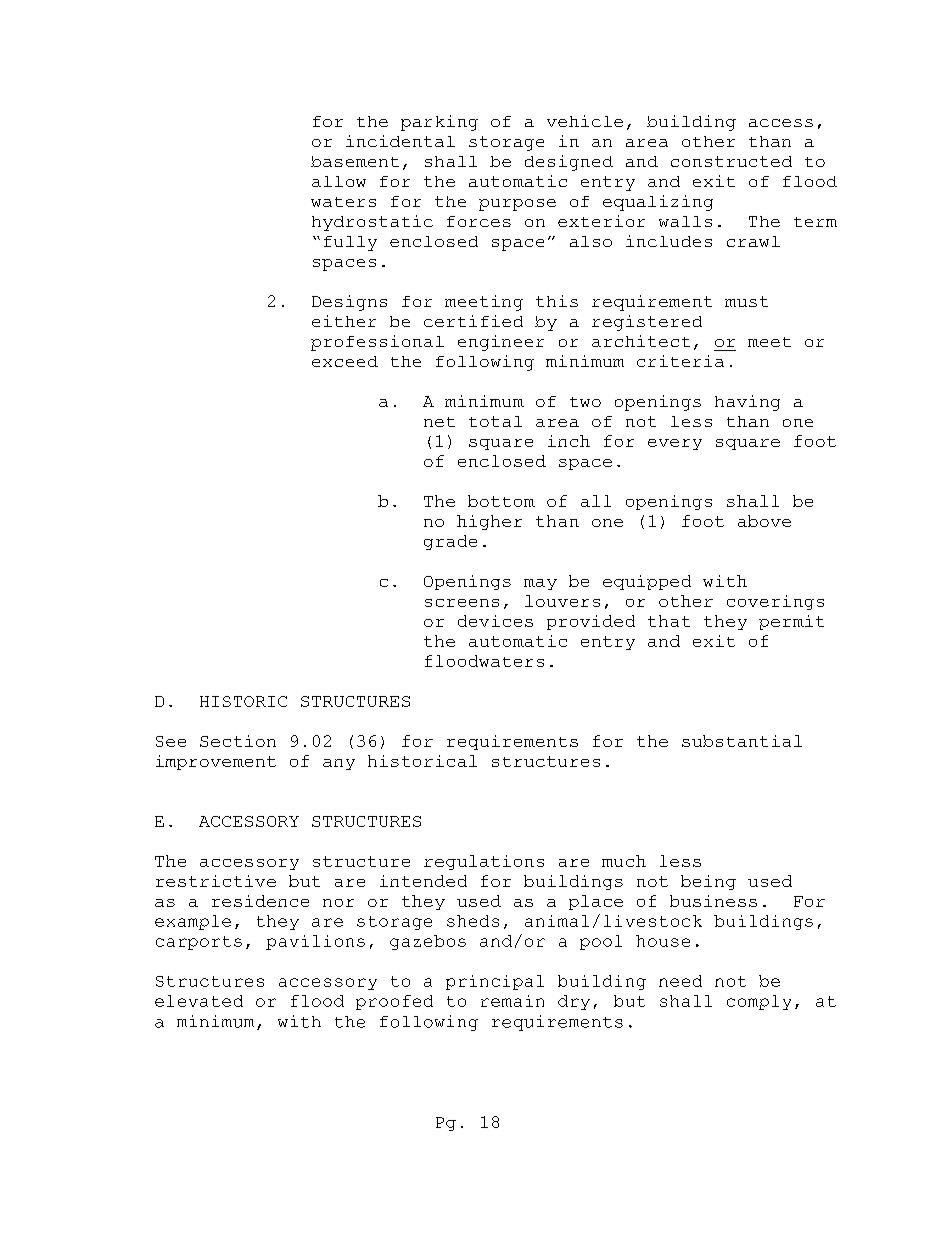 Image resolution: width=952 pixels, height=1233 pixels. I want to click on devices, so click(495, 621).
